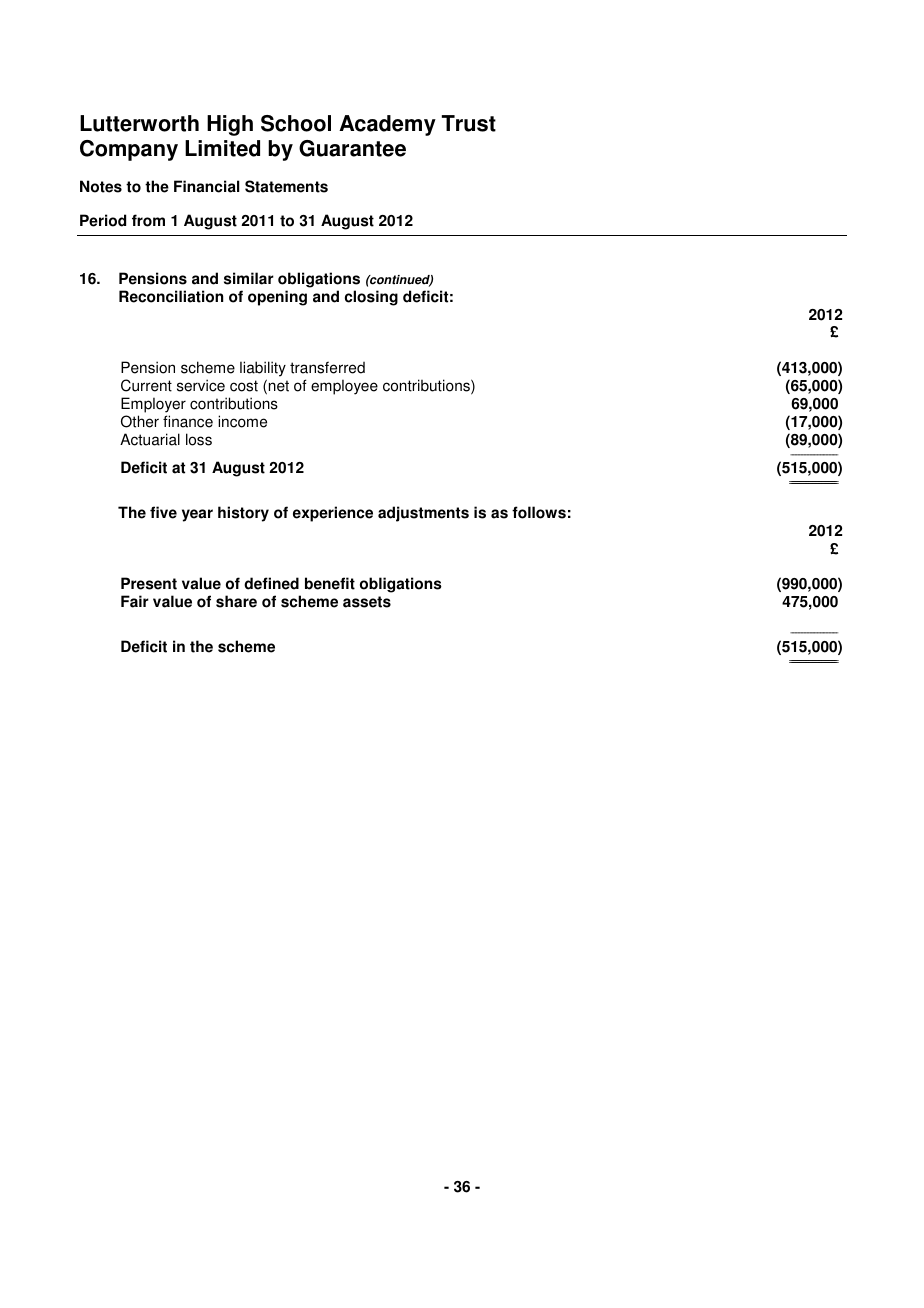 Image resolution: width=924 pixels, height=1308 pixels. What do you see at coordinates (469, 123) in the page?
I see `Trust` at bounding box center [469, 123].
